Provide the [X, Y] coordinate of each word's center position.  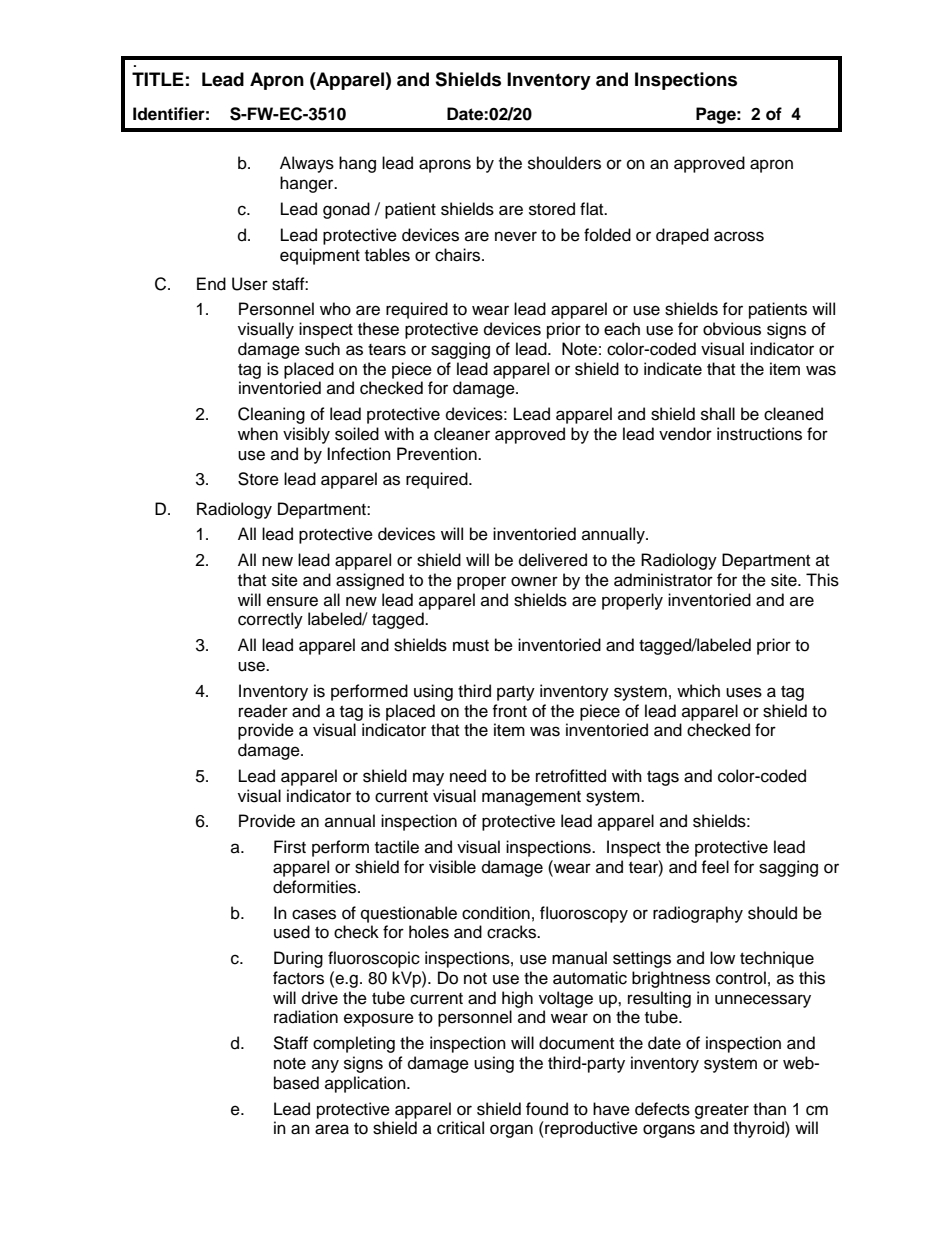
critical [460, 1128]
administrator [663, 580]
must [471, 646]
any [325, 1066]
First [290, 847]
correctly [270, 620]
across [739, 236]
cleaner [462, 434]
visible [452, 867]
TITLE [158, 79]
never [516, 236]
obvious [732, 329]
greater [722, 1111]
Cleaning [271, 415]
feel [715, 867]
